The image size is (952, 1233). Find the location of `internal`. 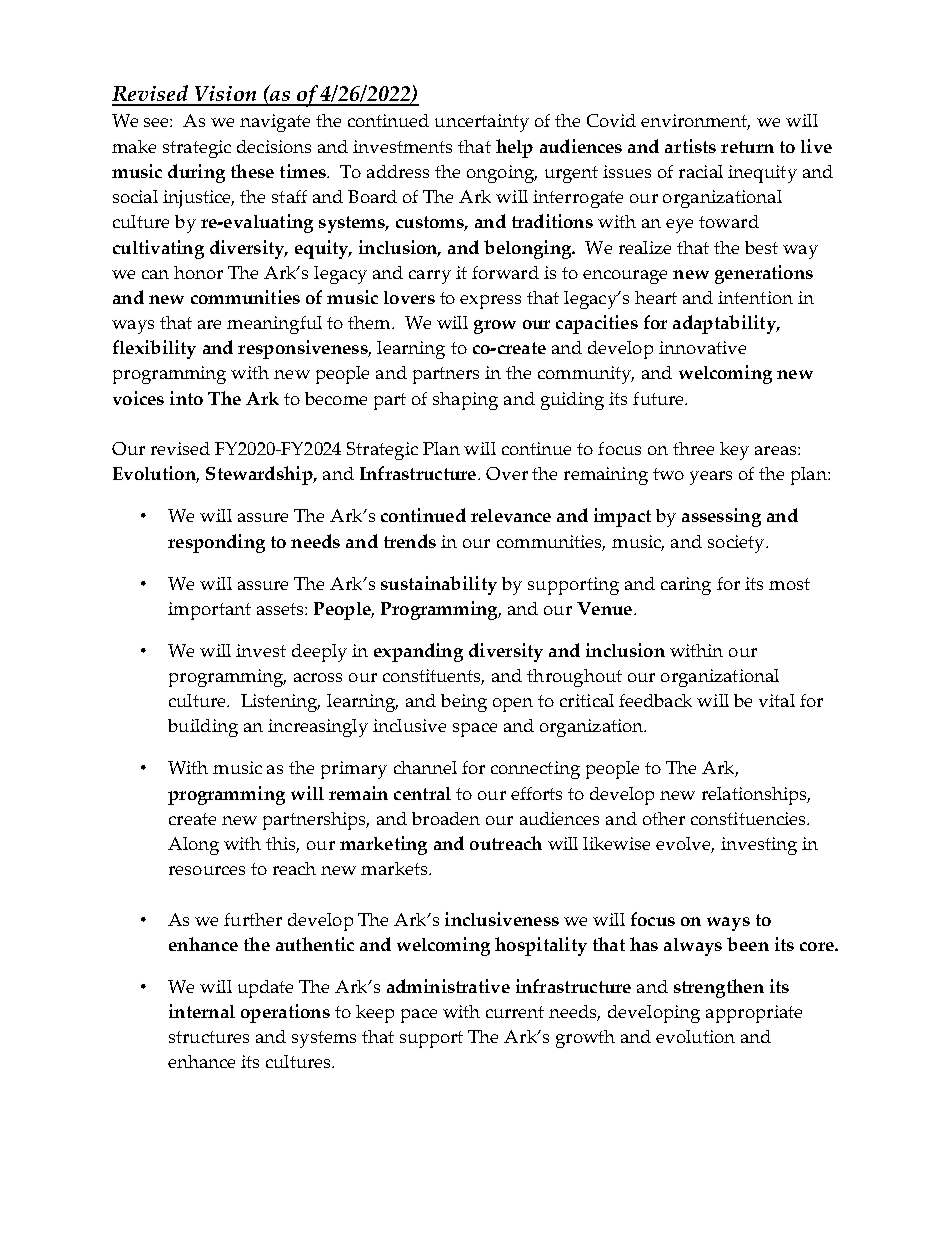

internal is located at coordinates (202, 1011).
